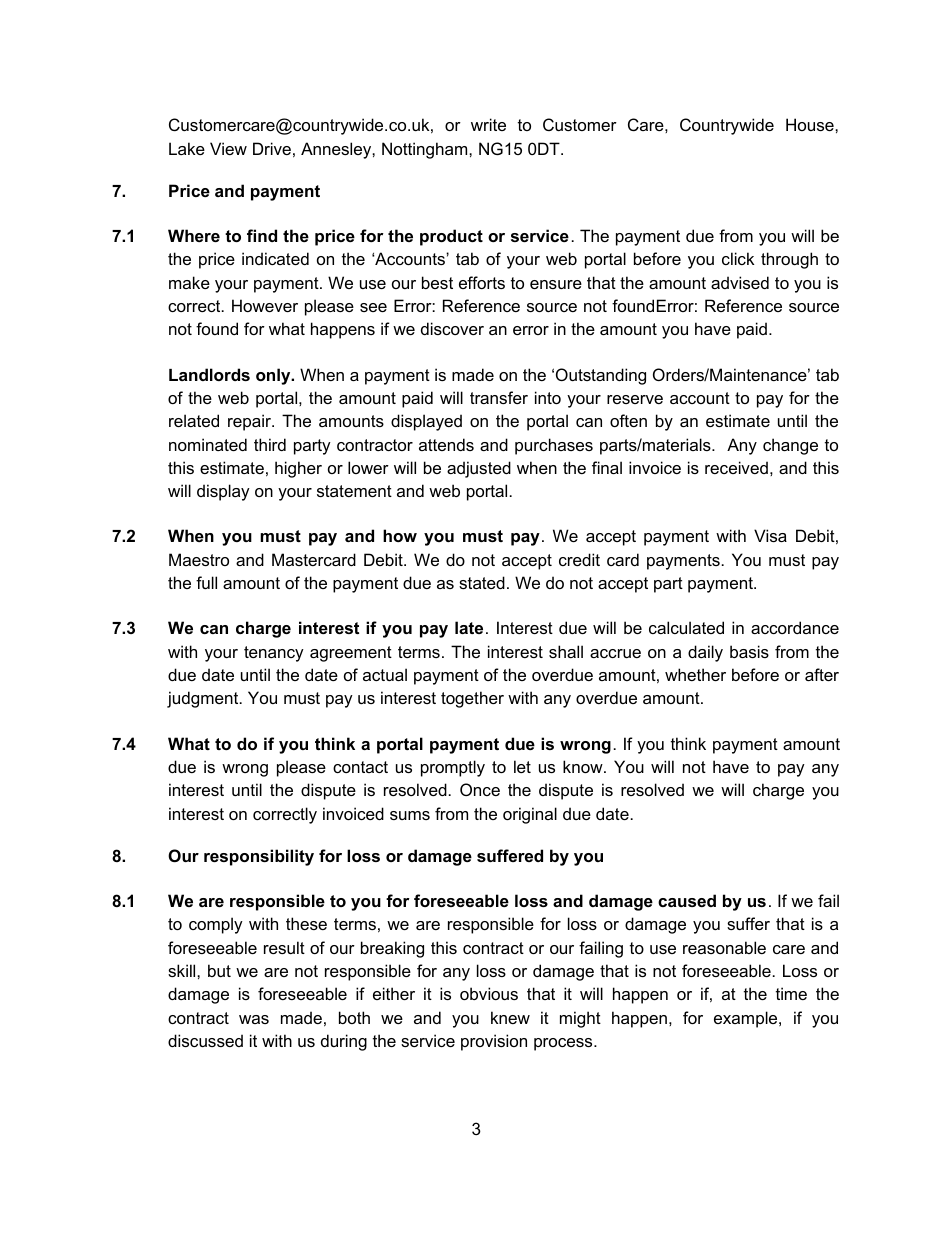 The width and height of the document is (952, 1233). What do you see at coordinates (254, 1019) in the document?
I see `was` at bounding box center [254, 1019].
